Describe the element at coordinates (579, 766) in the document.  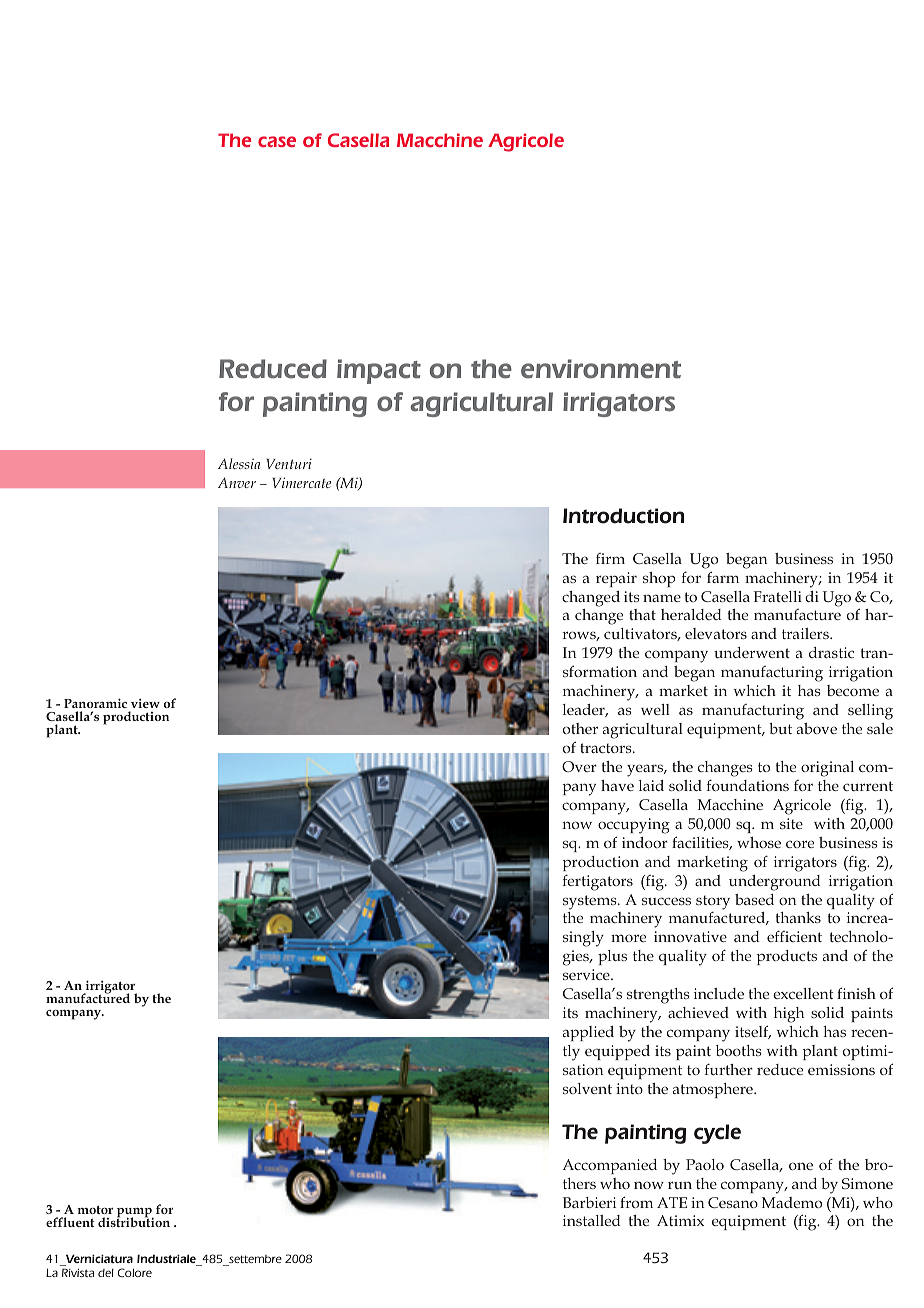
I see `Over` at that location.
